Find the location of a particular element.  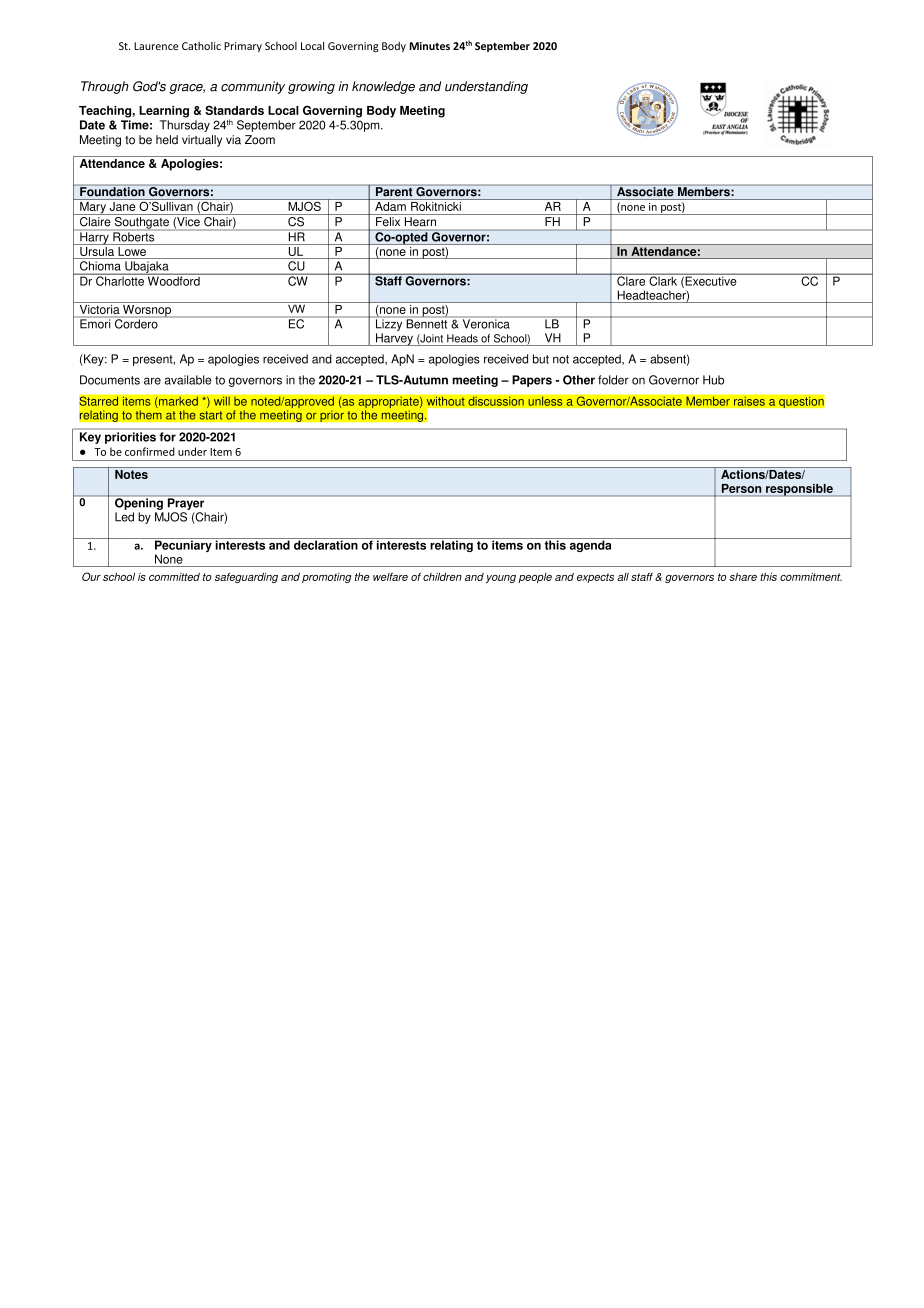

Minutes is located at coordinates (430, 46).
